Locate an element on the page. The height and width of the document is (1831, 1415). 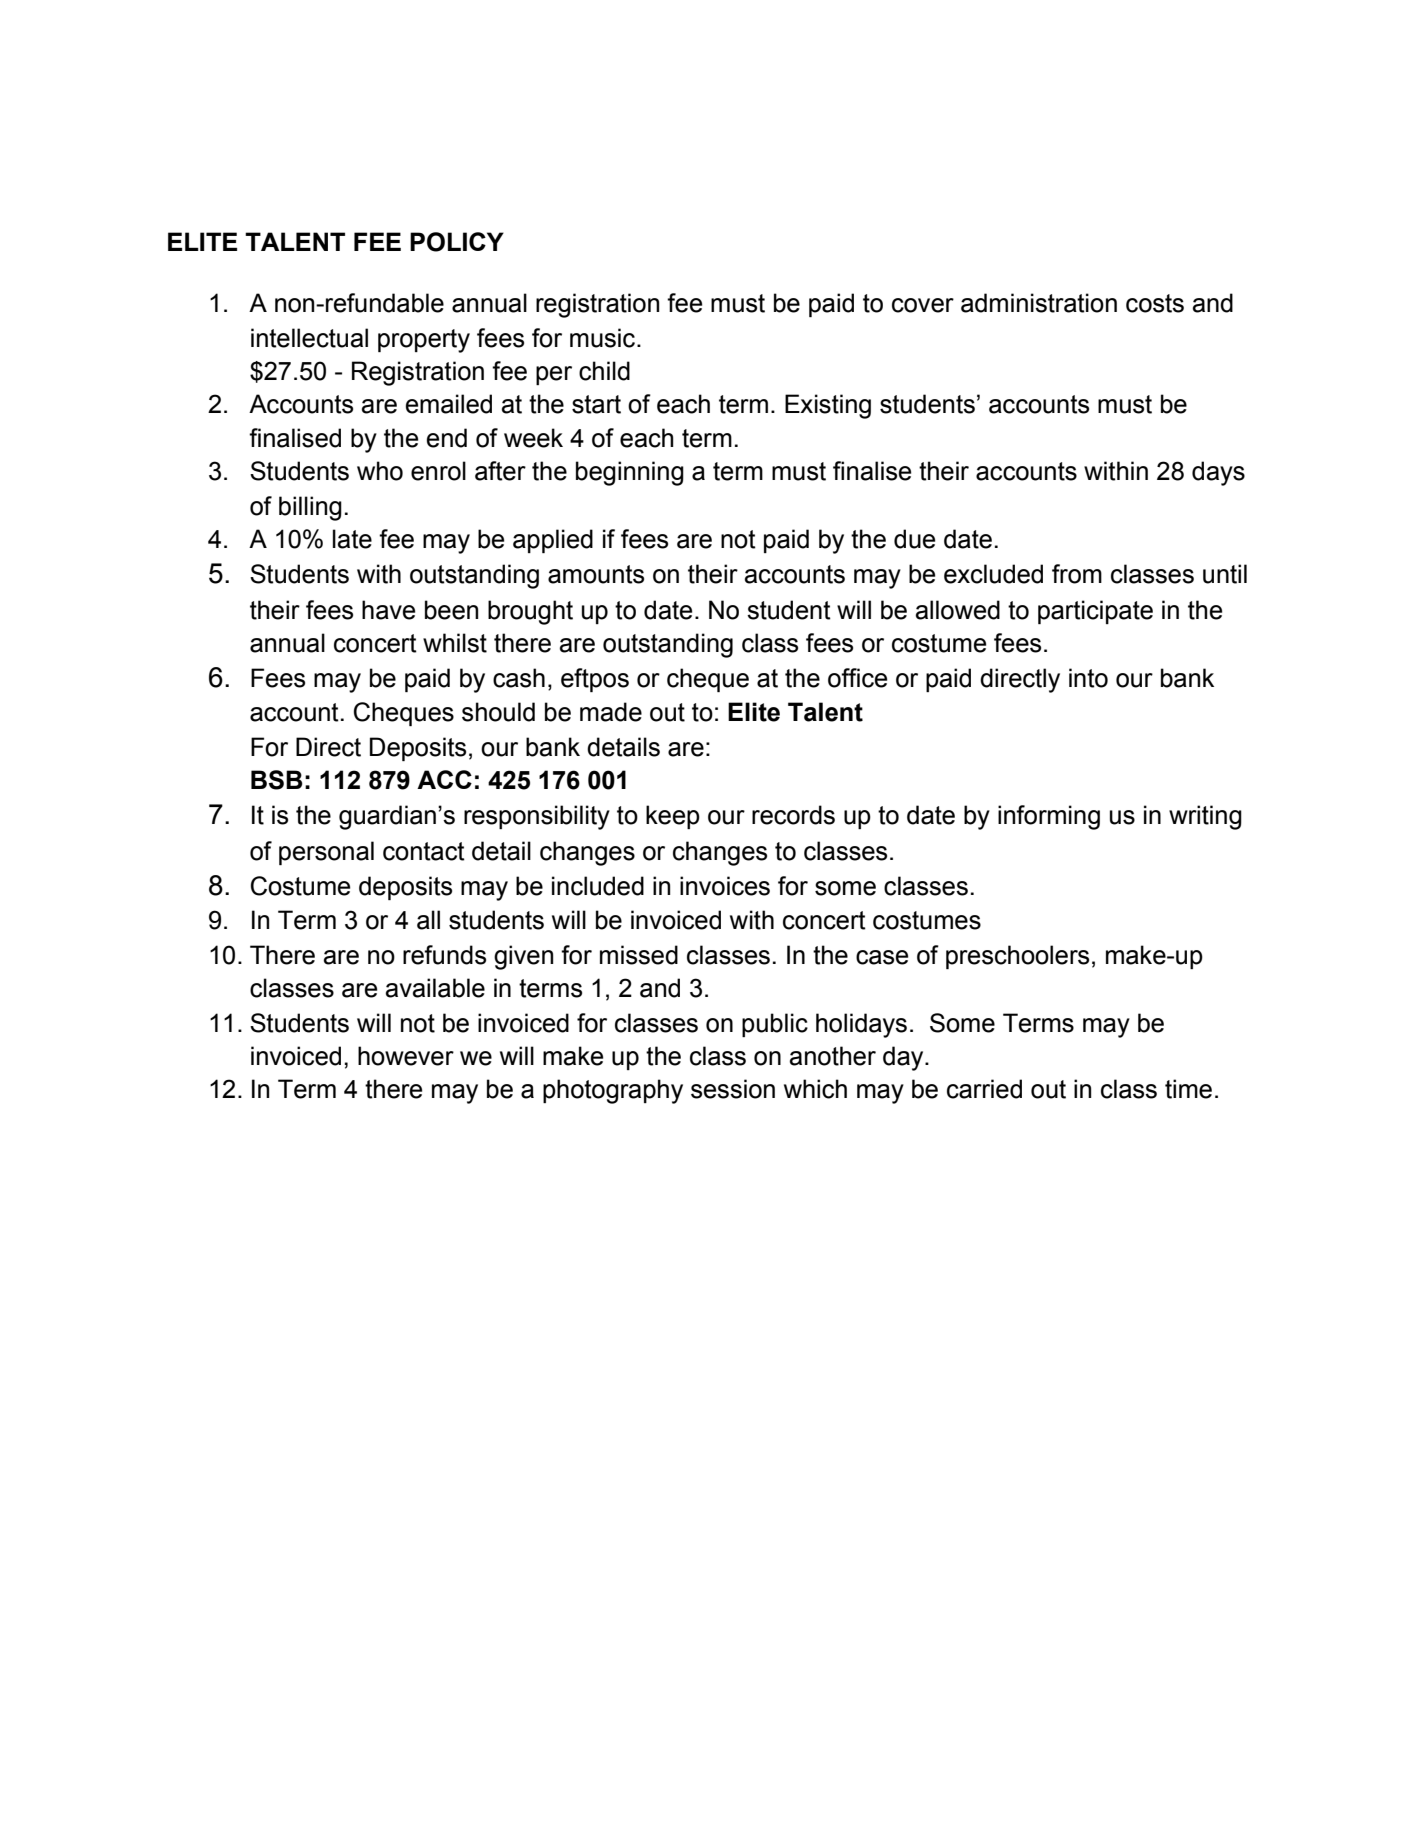
costs is located at coordinates (1155, 303).
